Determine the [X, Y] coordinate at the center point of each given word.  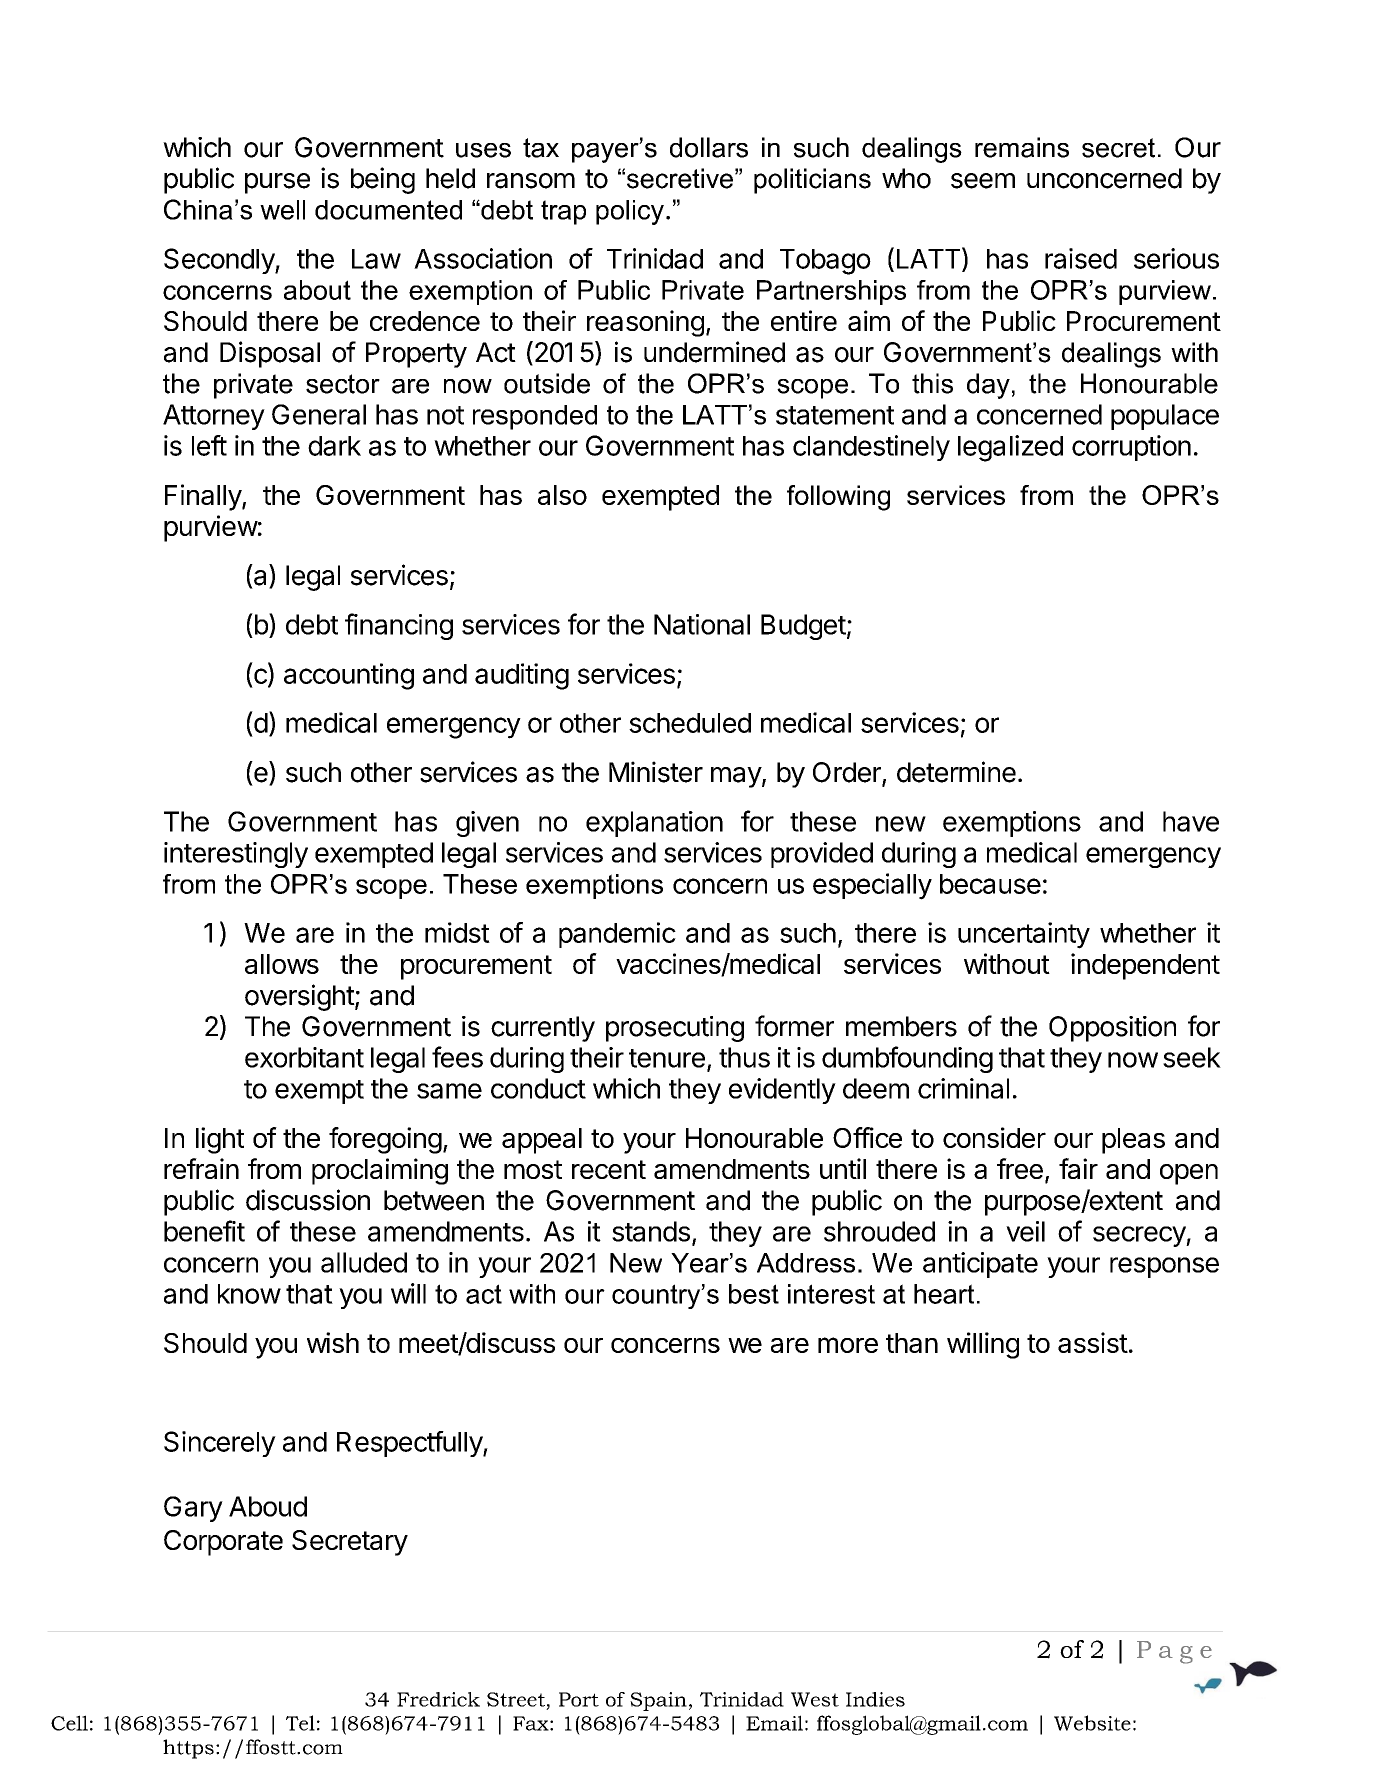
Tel [300, 1723]
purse [277, 183]
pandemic [617, 935]
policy [630, 212]
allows [282, 964]
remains [1022, 147]
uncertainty [1024, 935]
